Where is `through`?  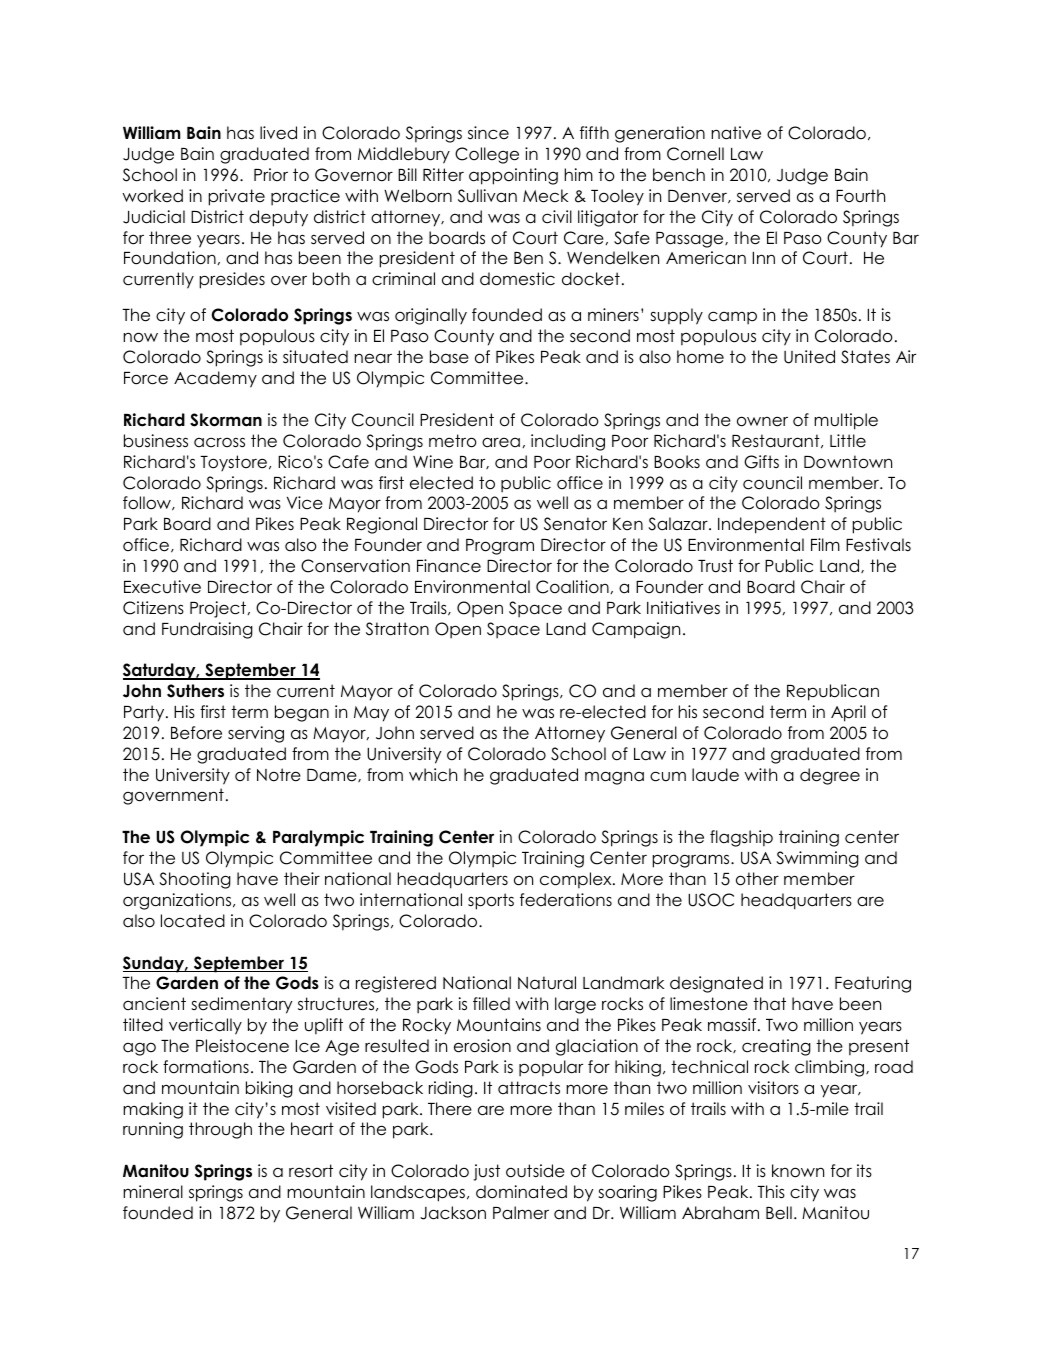
through is located at coordinates (220, 1130).
